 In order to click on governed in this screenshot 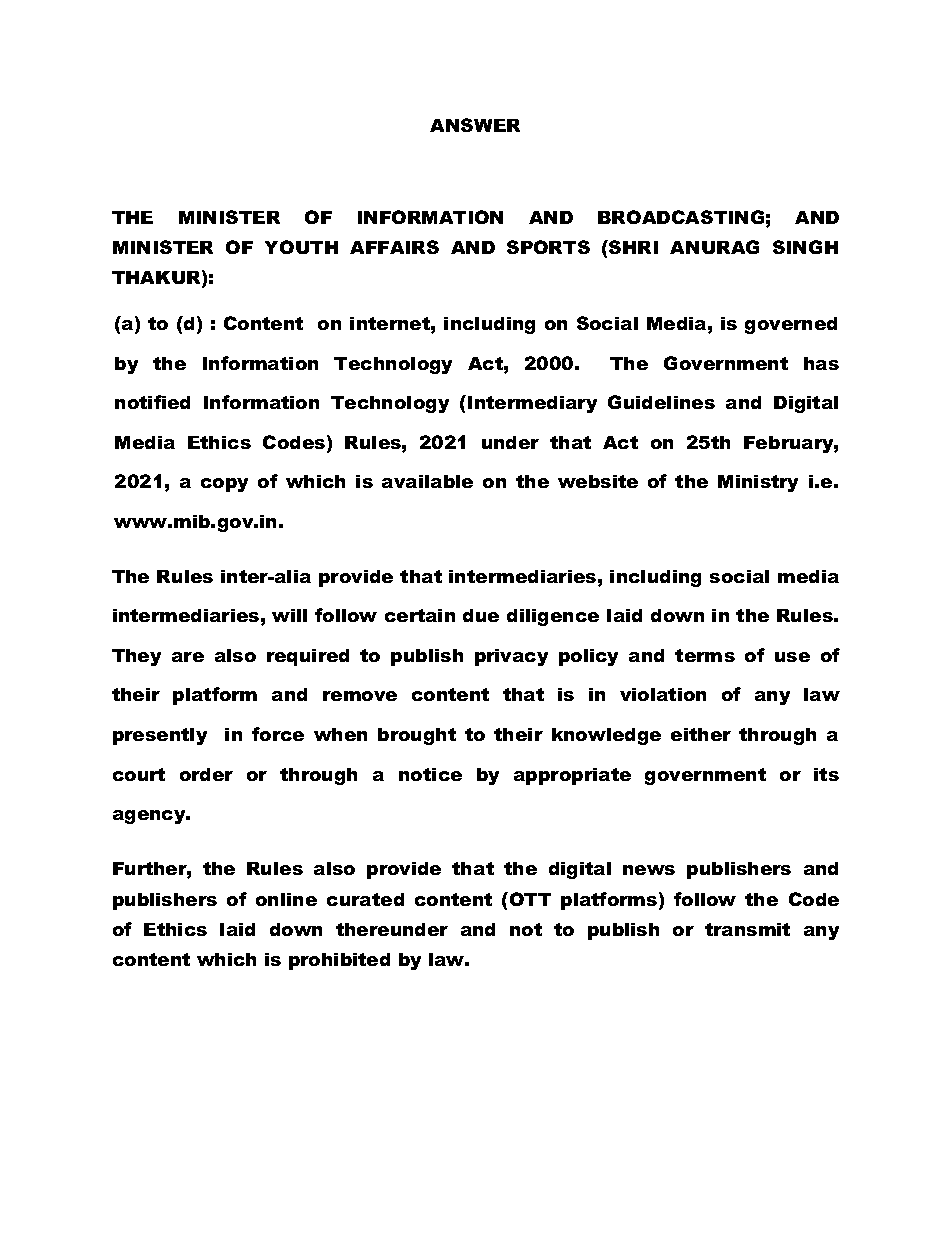, I will do `click(791, 325)`.
